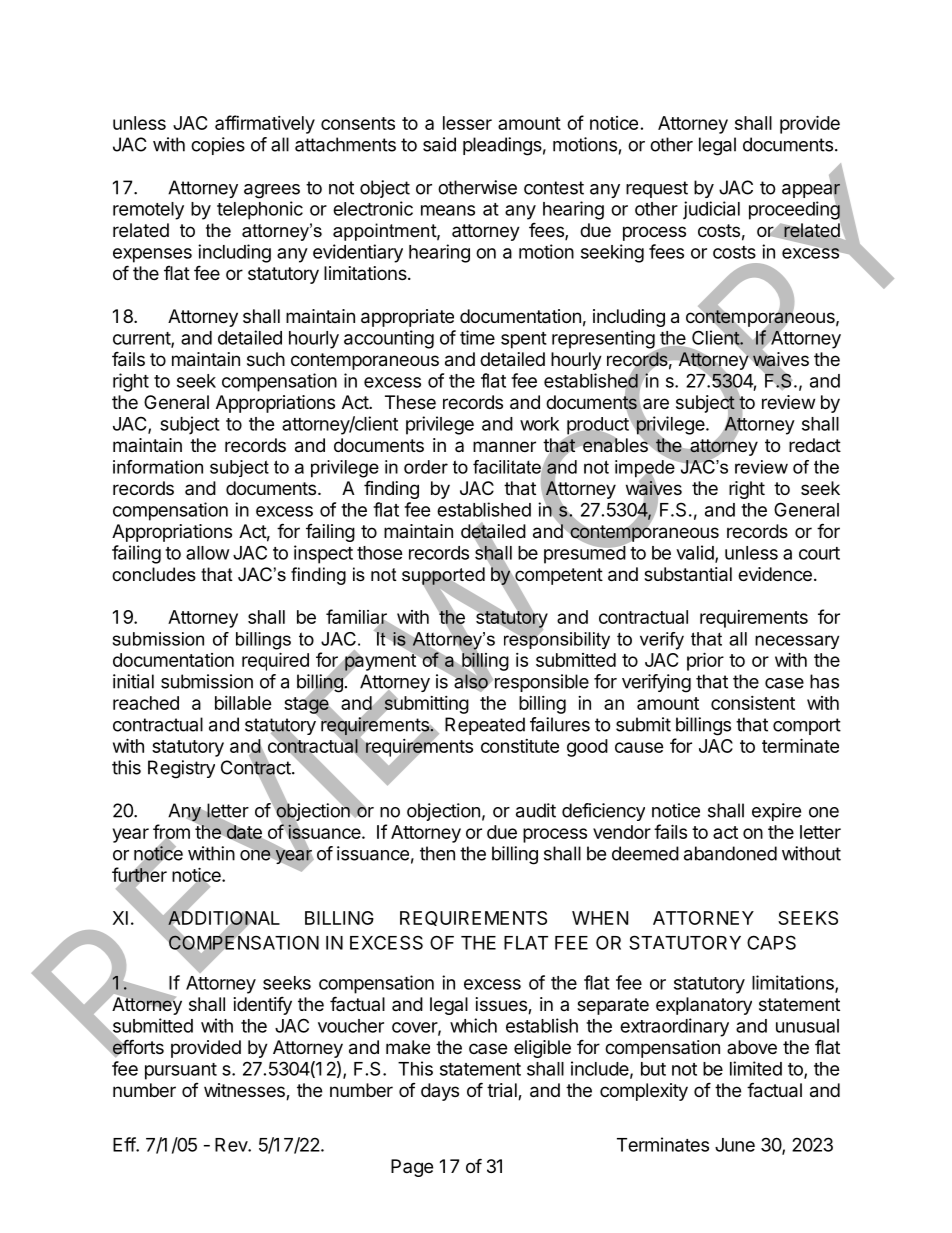 Image resolution: width=952 pixels, height=1233 pixels. I want to click on copies, so click(218, 146).
